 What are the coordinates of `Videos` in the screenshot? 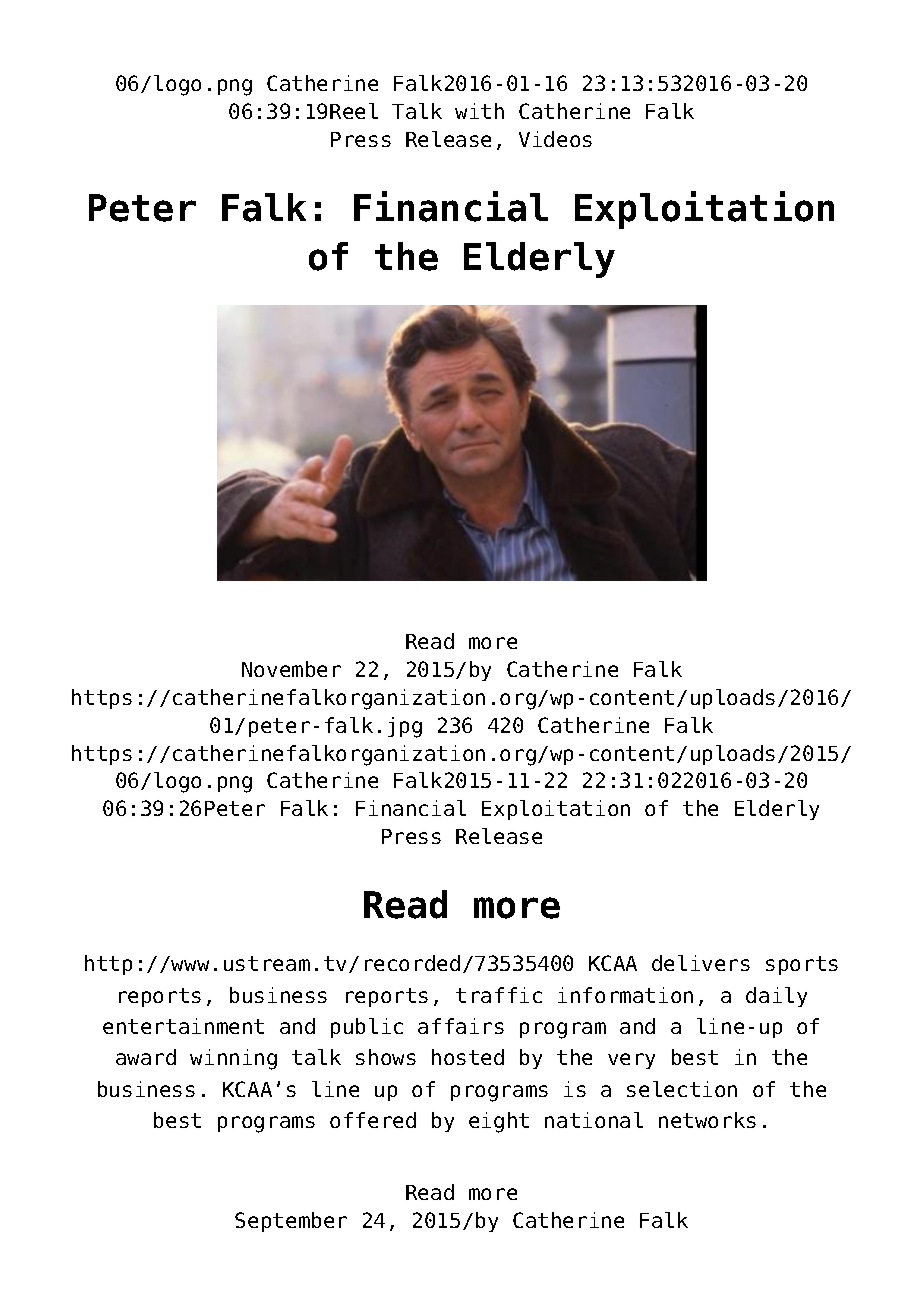 It's located at (555, 139).
